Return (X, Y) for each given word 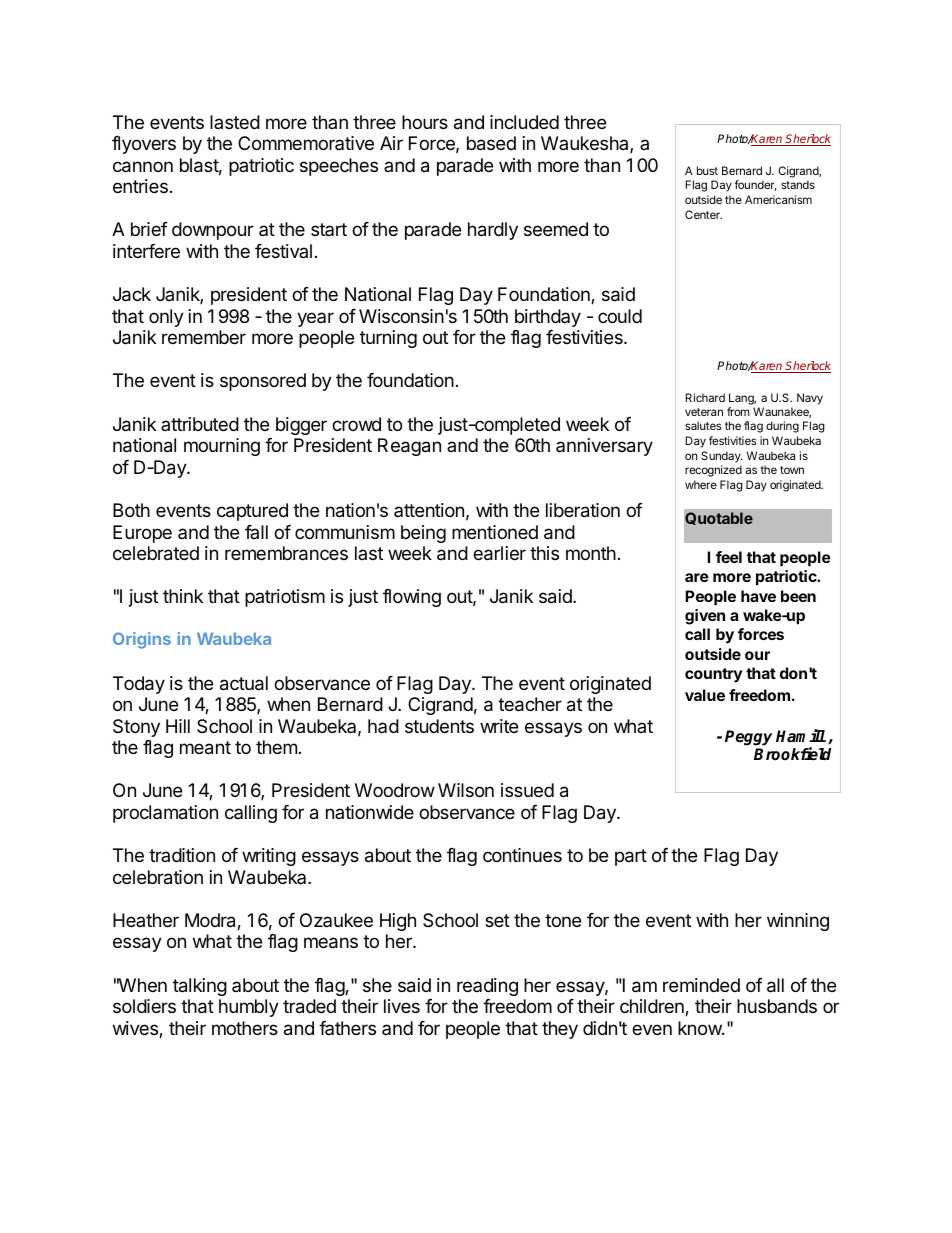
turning (388, 339)
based (491, 143)
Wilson (466, 790)
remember (204, 337)
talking (200, 987)
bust (707, 170)
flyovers (144, 145)
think (183, 596)
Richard (705, 397)
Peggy (748, 738)
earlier (499, 553)
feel (729, 557)
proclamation (165, 814)
